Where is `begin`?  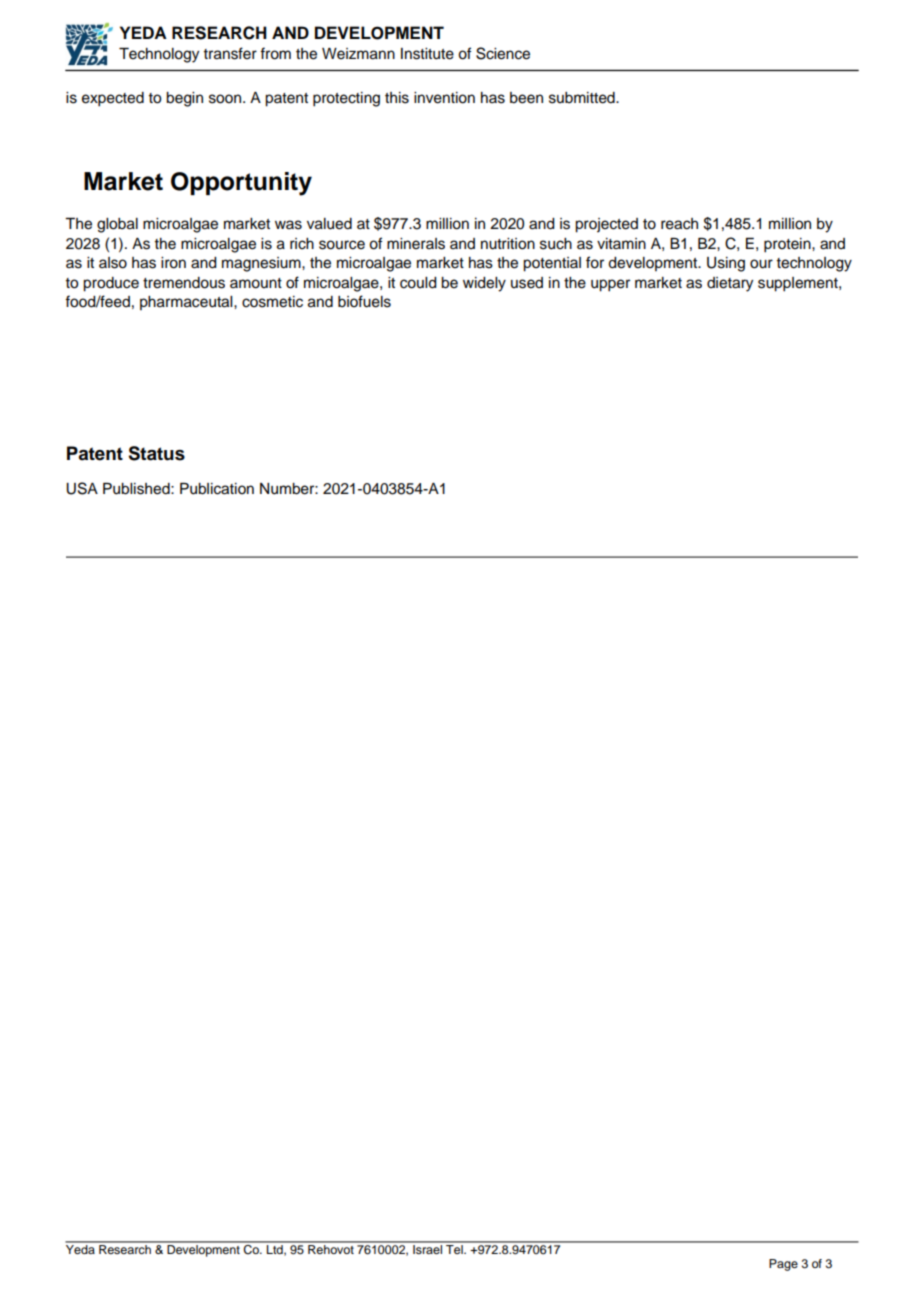
begin is located at coordinates (184, 99).
